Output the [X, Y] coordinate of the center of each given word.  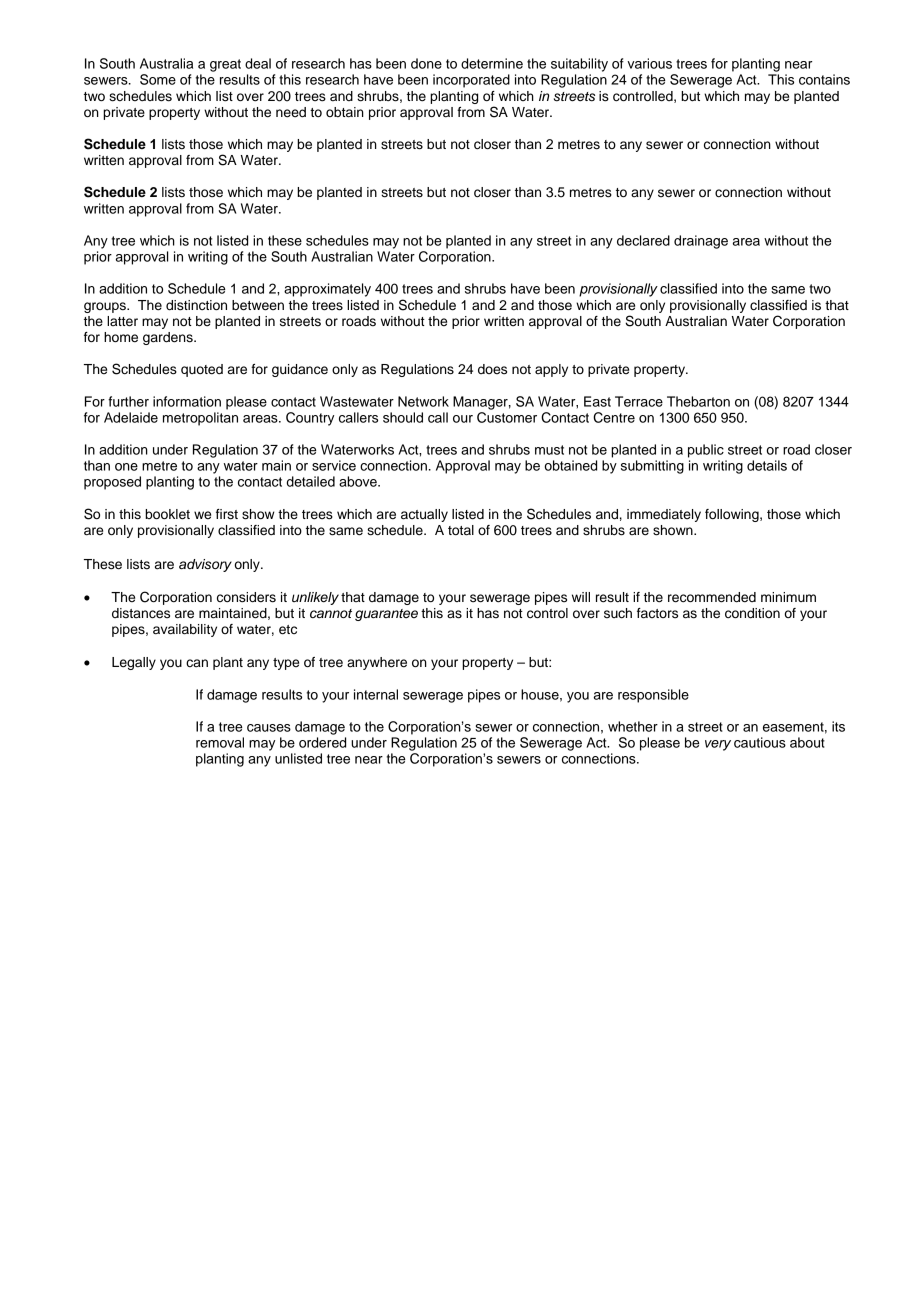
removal [220, 742]
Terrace [639, 401]
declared [643, 240]
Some [158, 79]
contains [824, 79]
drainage [701, 242]
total [461, 530]
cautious [760, 742]
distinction [196, 305]
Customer [507, 417]
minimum [788, 597]
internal [376, 694]
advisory [205, 565]
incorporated [471, 81]
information [187, 401]
